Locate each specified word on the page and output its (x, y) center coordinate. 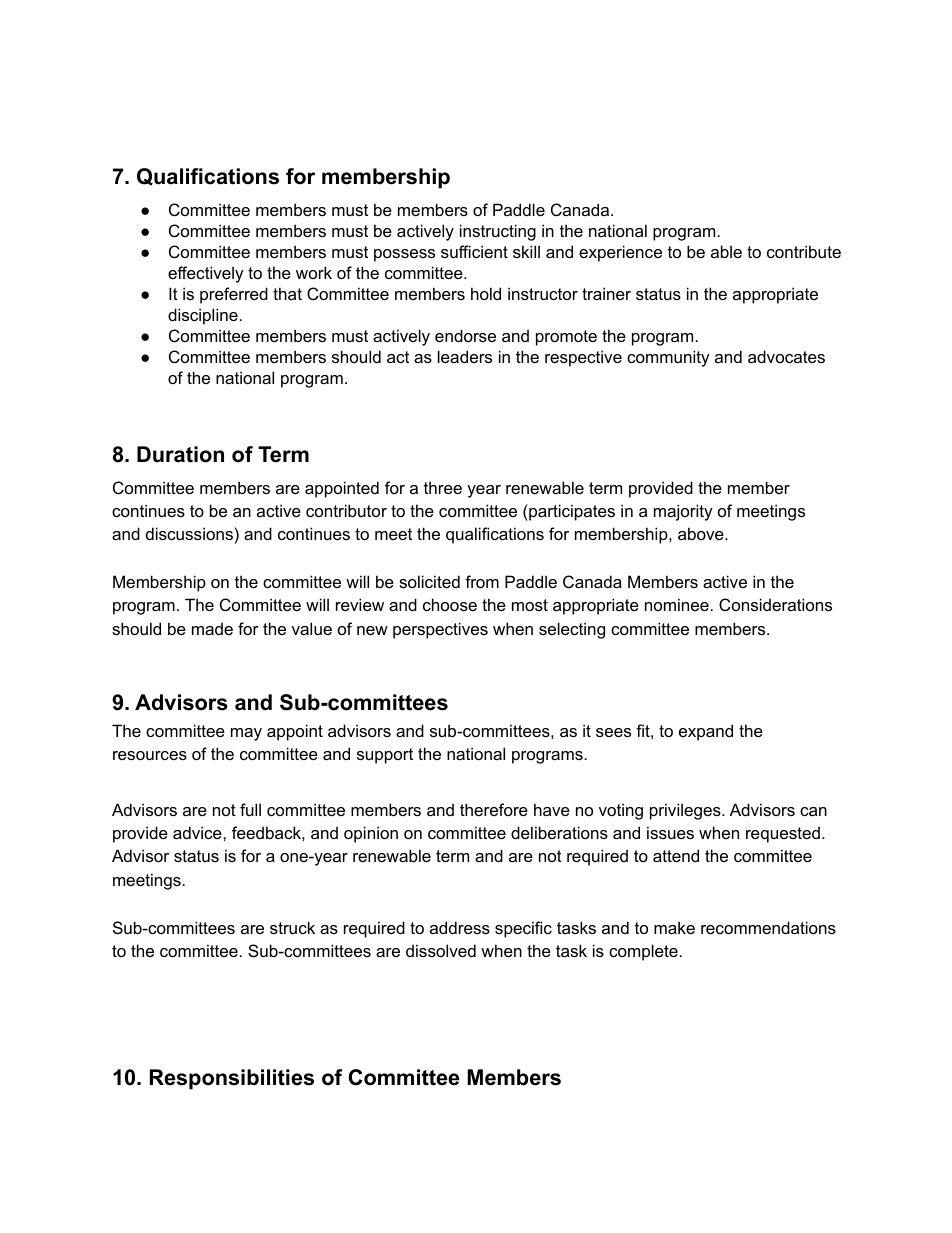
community (668, 358)
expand (706, 732)
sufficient (474, 251)
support (385, 756)
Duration (180, 454)
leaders (465, 356)
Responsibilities (232, 1079)
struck (292, 927)
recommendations (768, 927)
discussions (189, 533)
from (482, 581)
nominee (677, 604)
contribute (804, 251)
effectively (206, 274)
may (246, 734)
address (460, 927)
